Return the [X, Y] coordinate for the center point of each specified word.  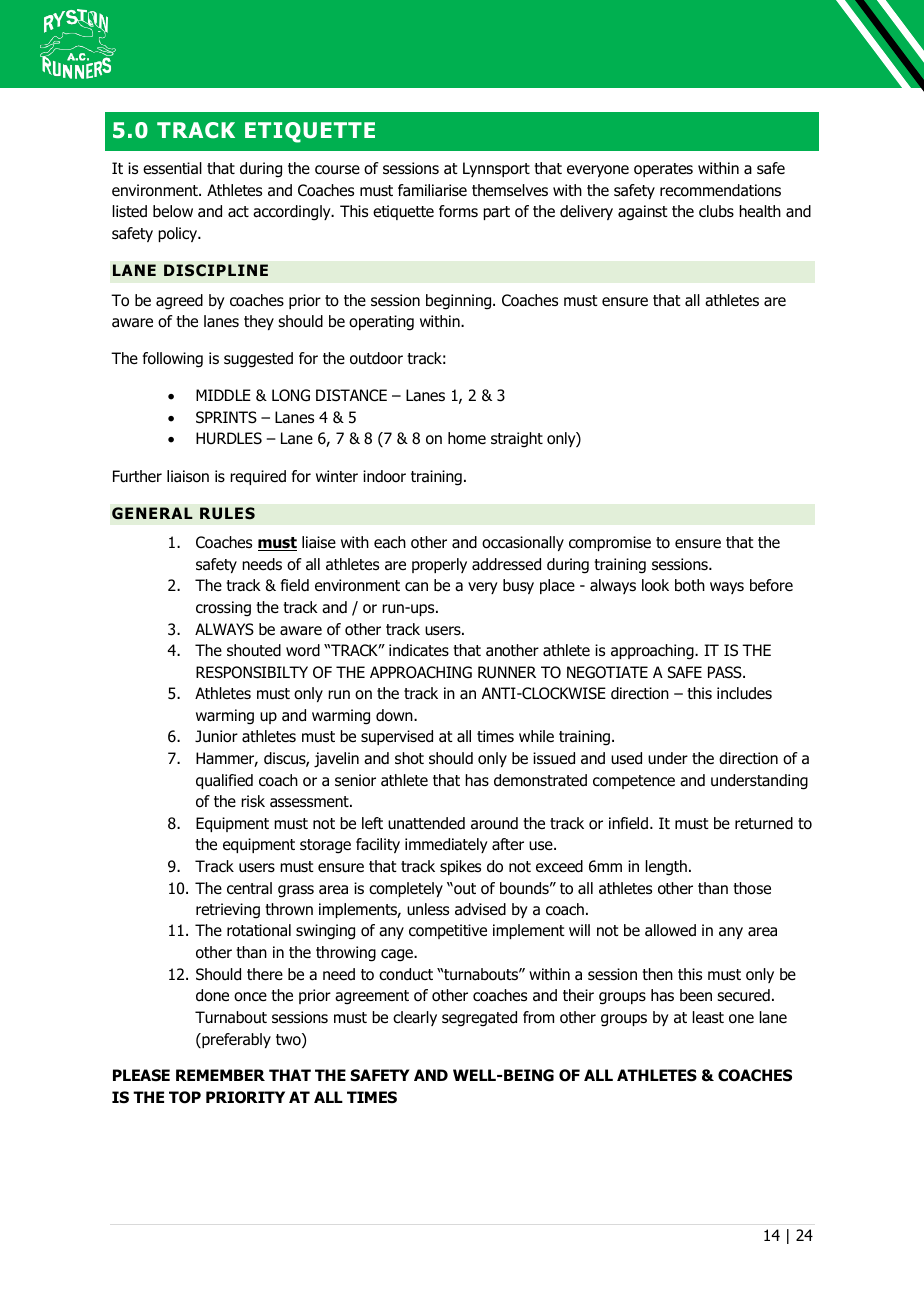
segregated [479, 1019]
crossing [223, 609]
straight [517, 440]
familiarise [432, 190]
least [708, 1017]
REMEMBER [220, 1075]
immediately [446, 845]
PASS [726, 672]
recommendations [720, 190]
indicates [419, 650]
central [249, 888]
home [467, 438]
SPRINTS [226, 417]
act [238, 212]
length [666, 868]
